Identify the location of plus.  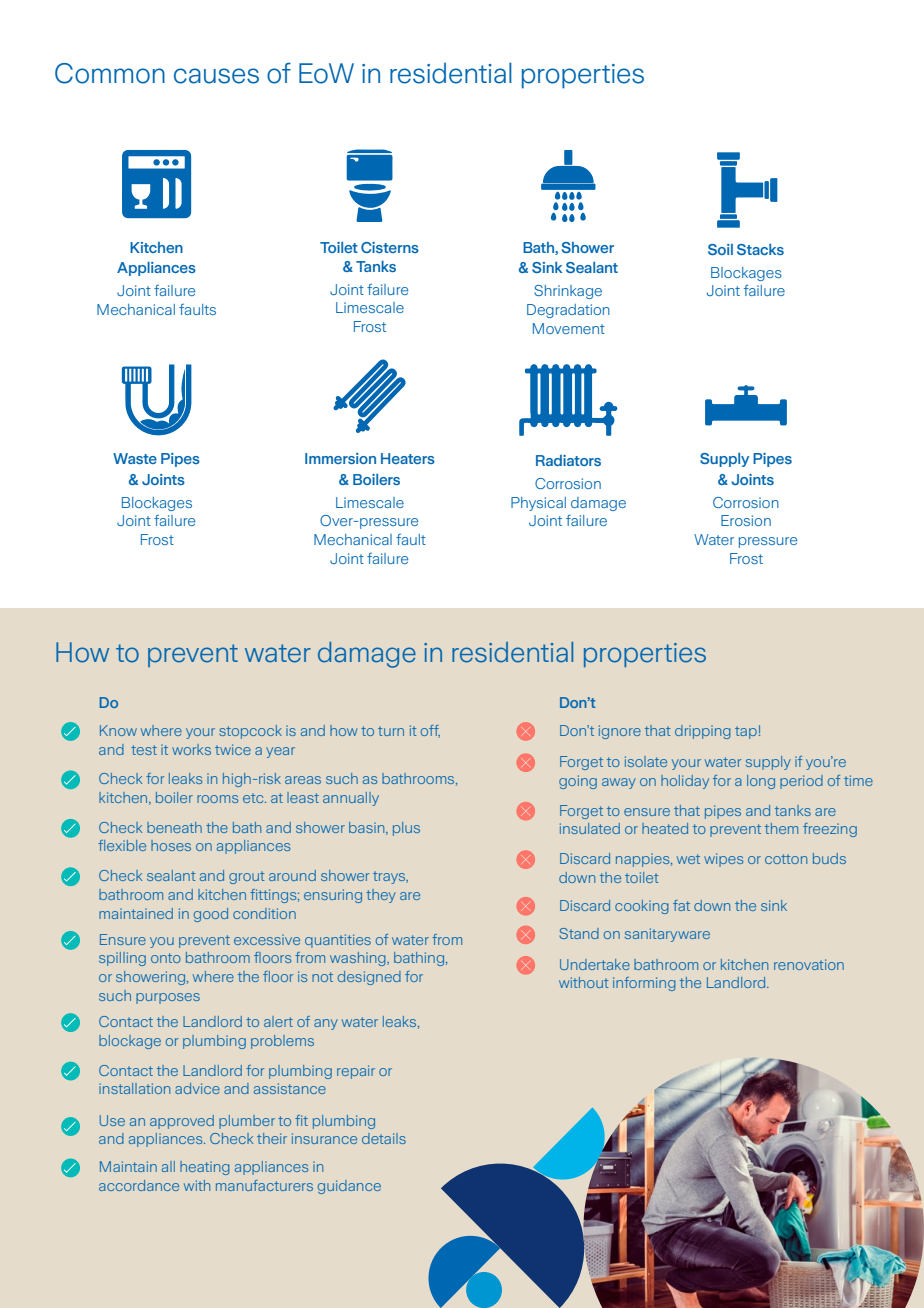
(406, 829).
